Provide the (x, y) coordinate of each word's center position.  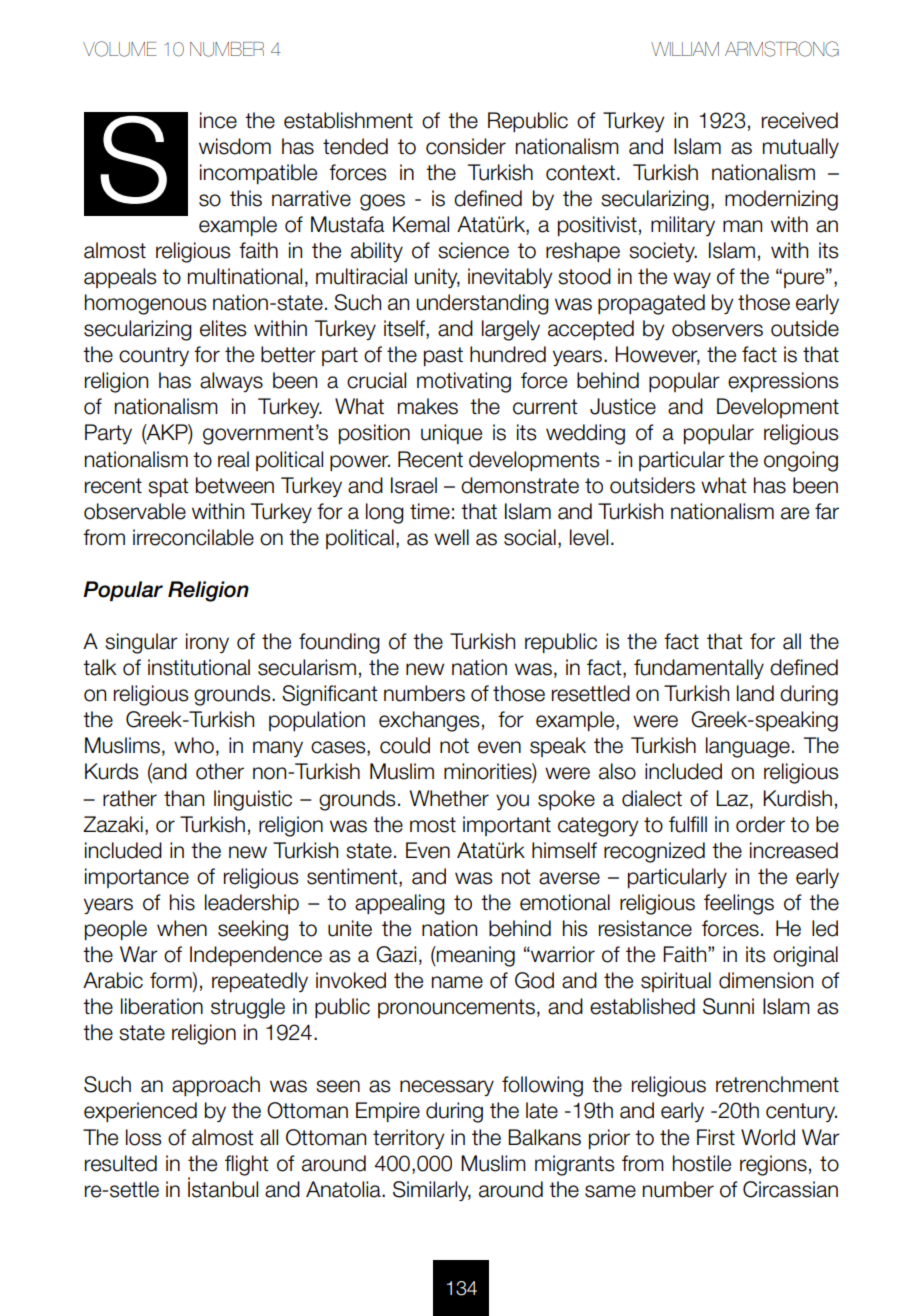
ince (218, 120)
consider (466, 146)
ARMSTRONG (782, 49)
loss (143, 1137)
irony (207, 643)
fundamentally (699, 669)
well (451, 537)
